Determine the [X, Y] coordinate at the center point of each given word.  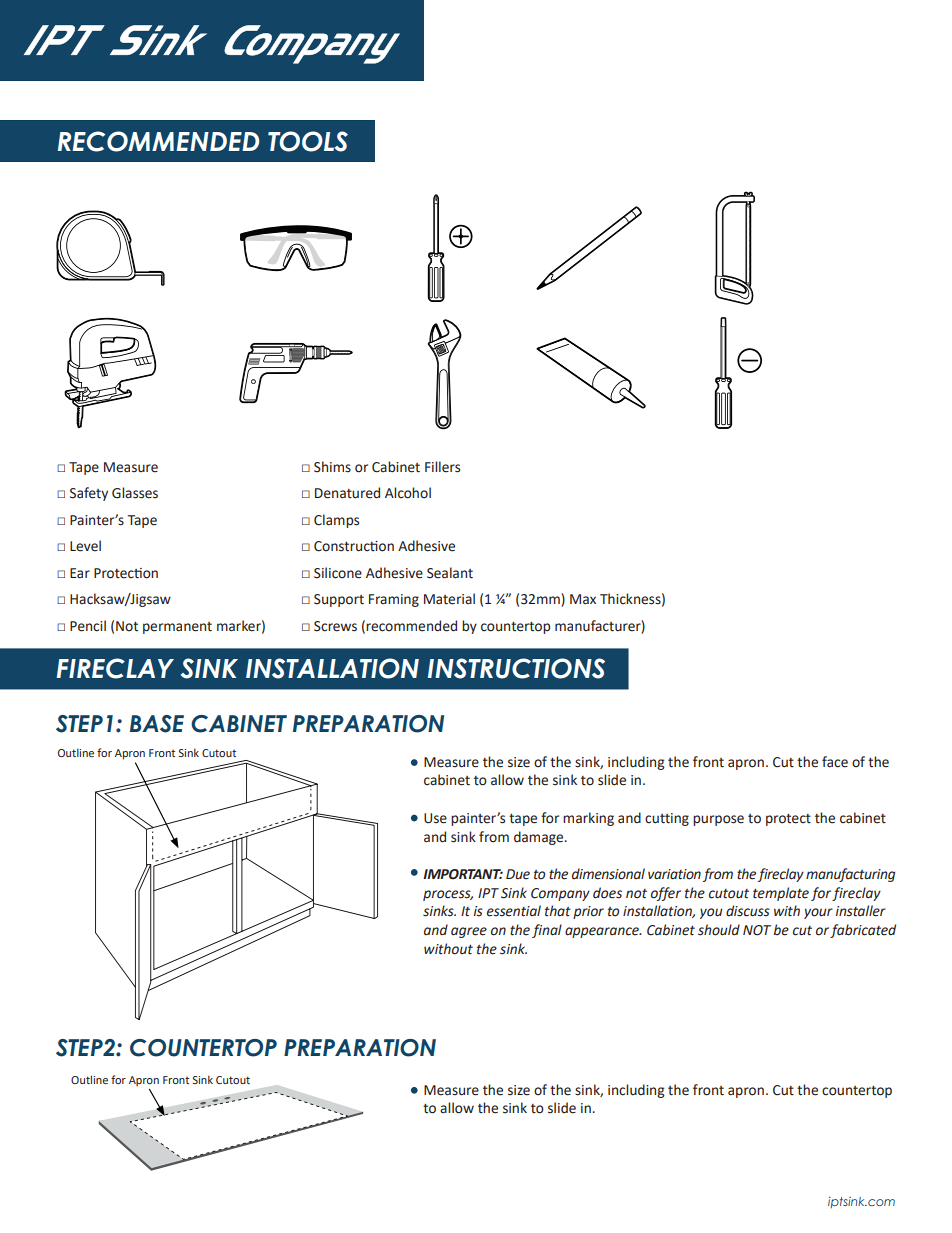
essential [514, 911]
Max [583, 599]
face [835, 762]
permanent [177, 628]
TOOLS [308, 141]
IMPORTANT [463, 874]
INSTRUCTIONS [516, 668]
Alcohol [408, 493]
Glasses [135, 493]
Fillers [442, 467]
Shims [332, 467]
